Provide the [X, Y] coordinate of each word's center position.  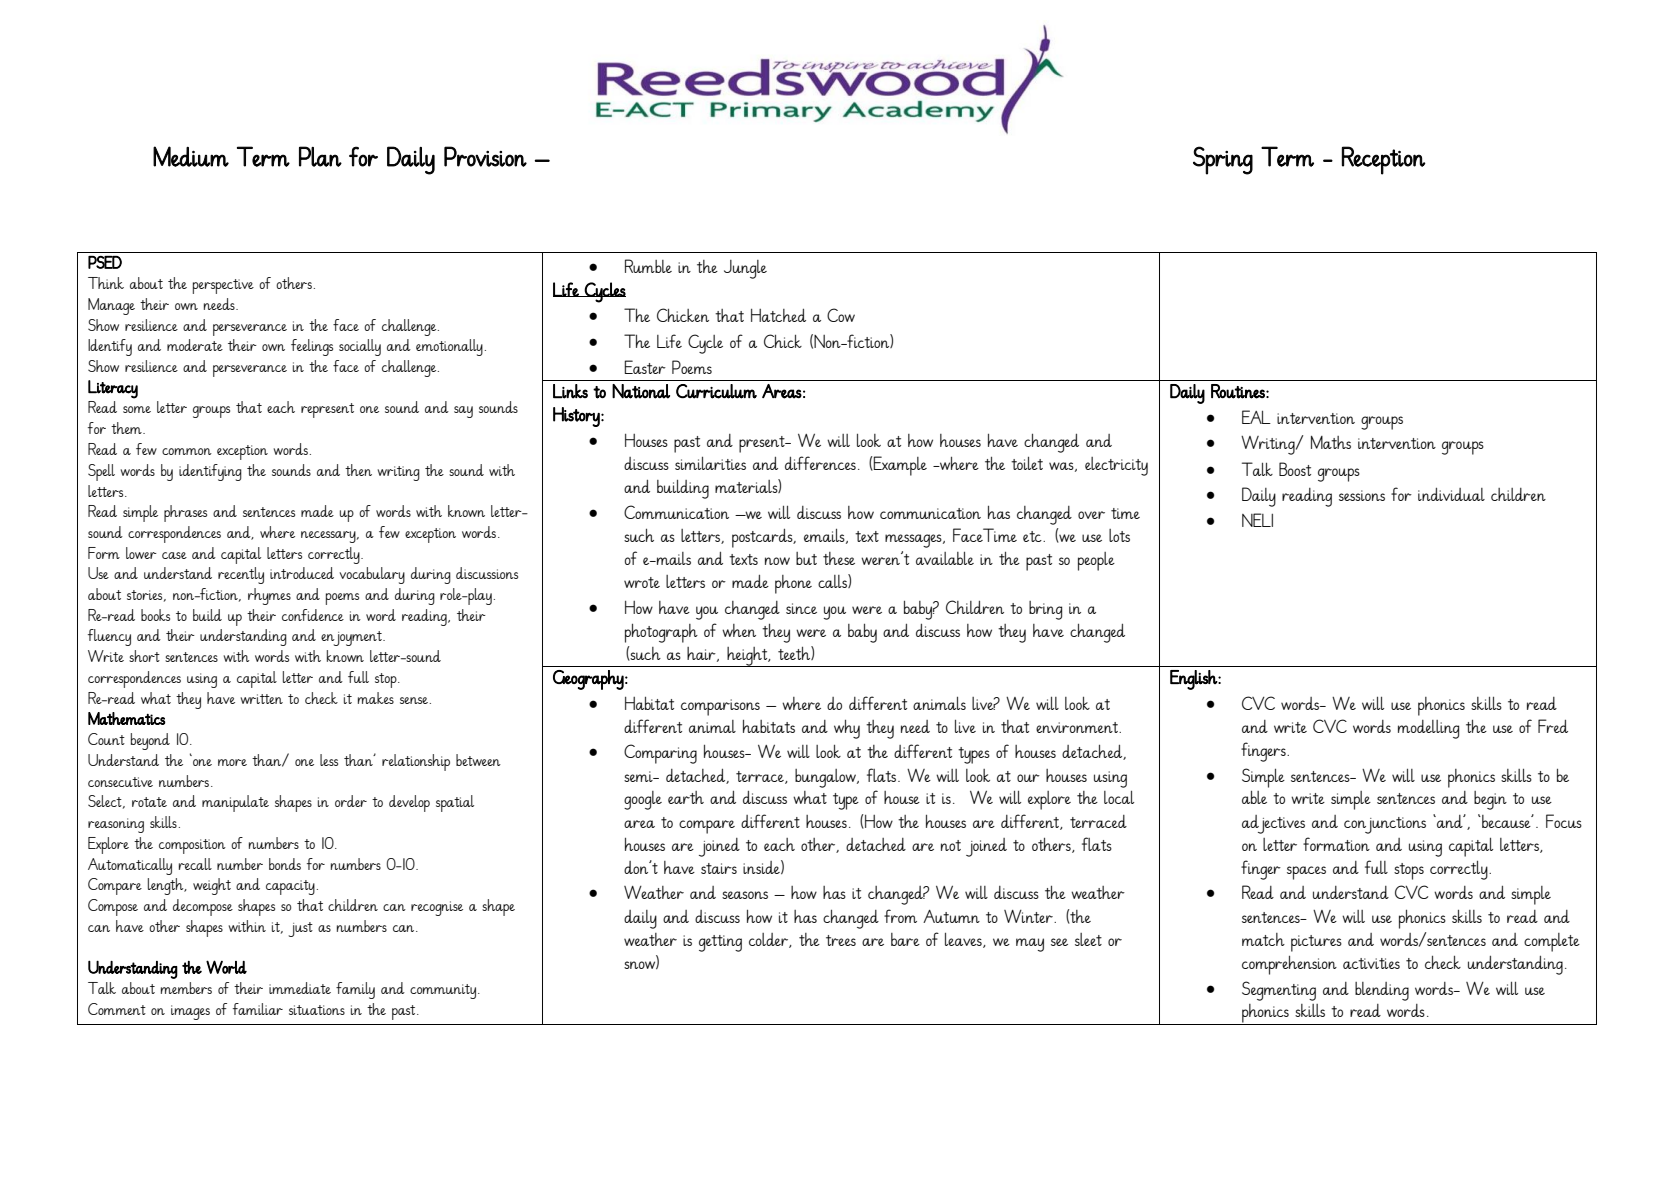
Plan [320, 156]
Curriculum [716, 391]
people [1096, 561]
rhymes [269, 596]
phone [793, 584]
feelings [312, 347]
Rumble [648, 266]
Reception [1384, 160]
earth [686, 797]
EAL [1256, 417]
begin [1490, 800]
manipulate [235, 803]
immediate [300, 988]
